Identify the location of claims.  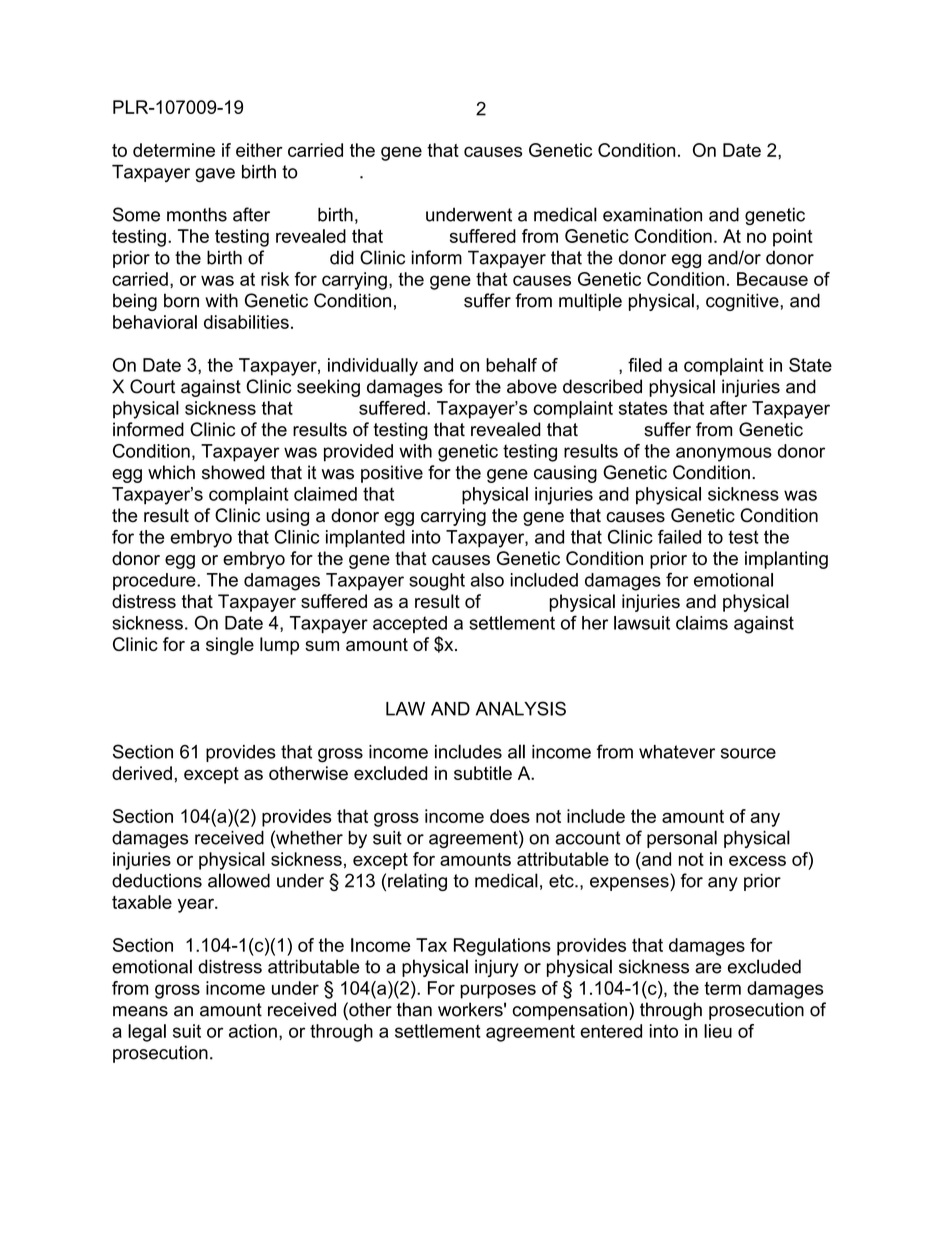
(702, 623).
